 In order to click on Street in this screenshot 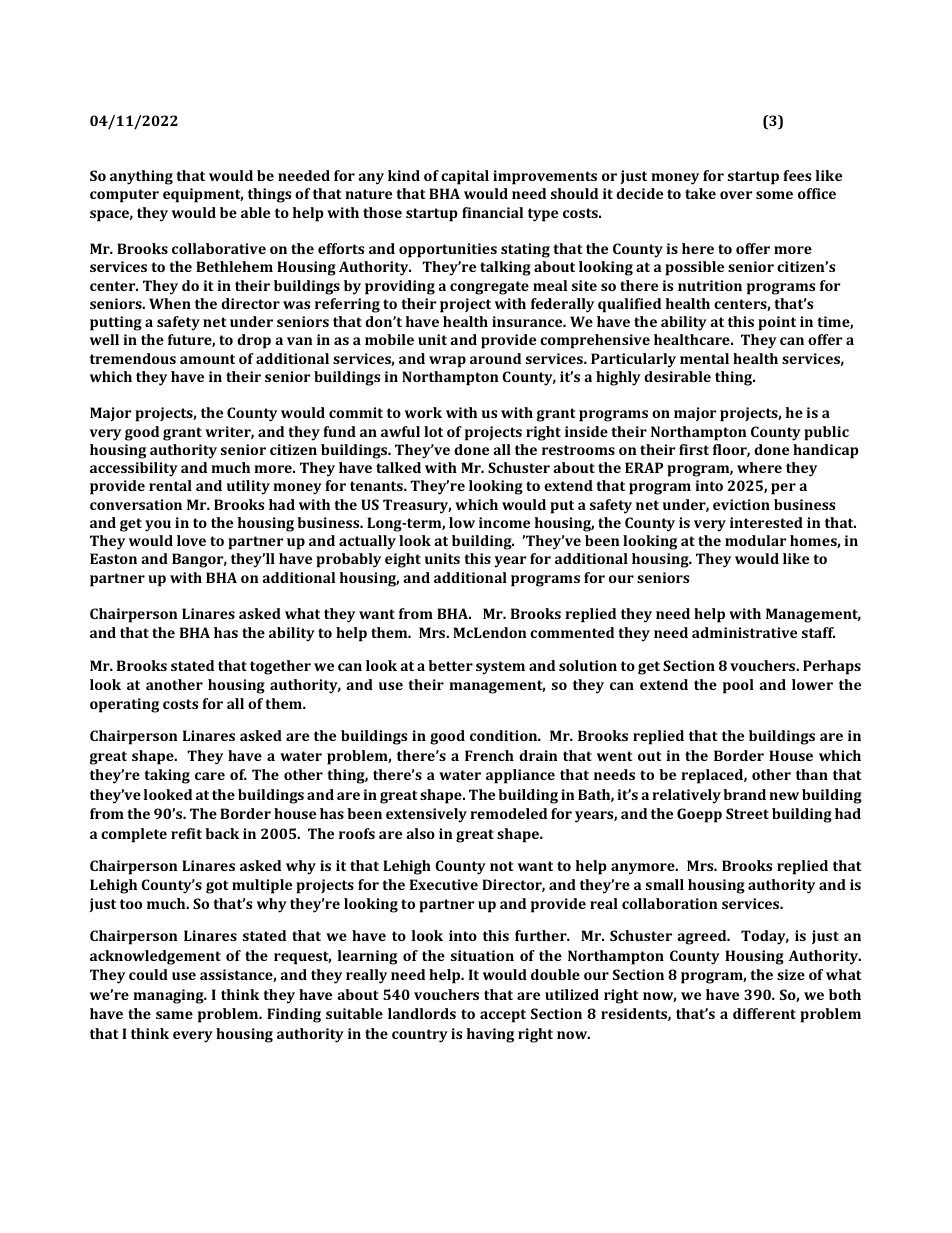, I will do `click(747, 813)`.
